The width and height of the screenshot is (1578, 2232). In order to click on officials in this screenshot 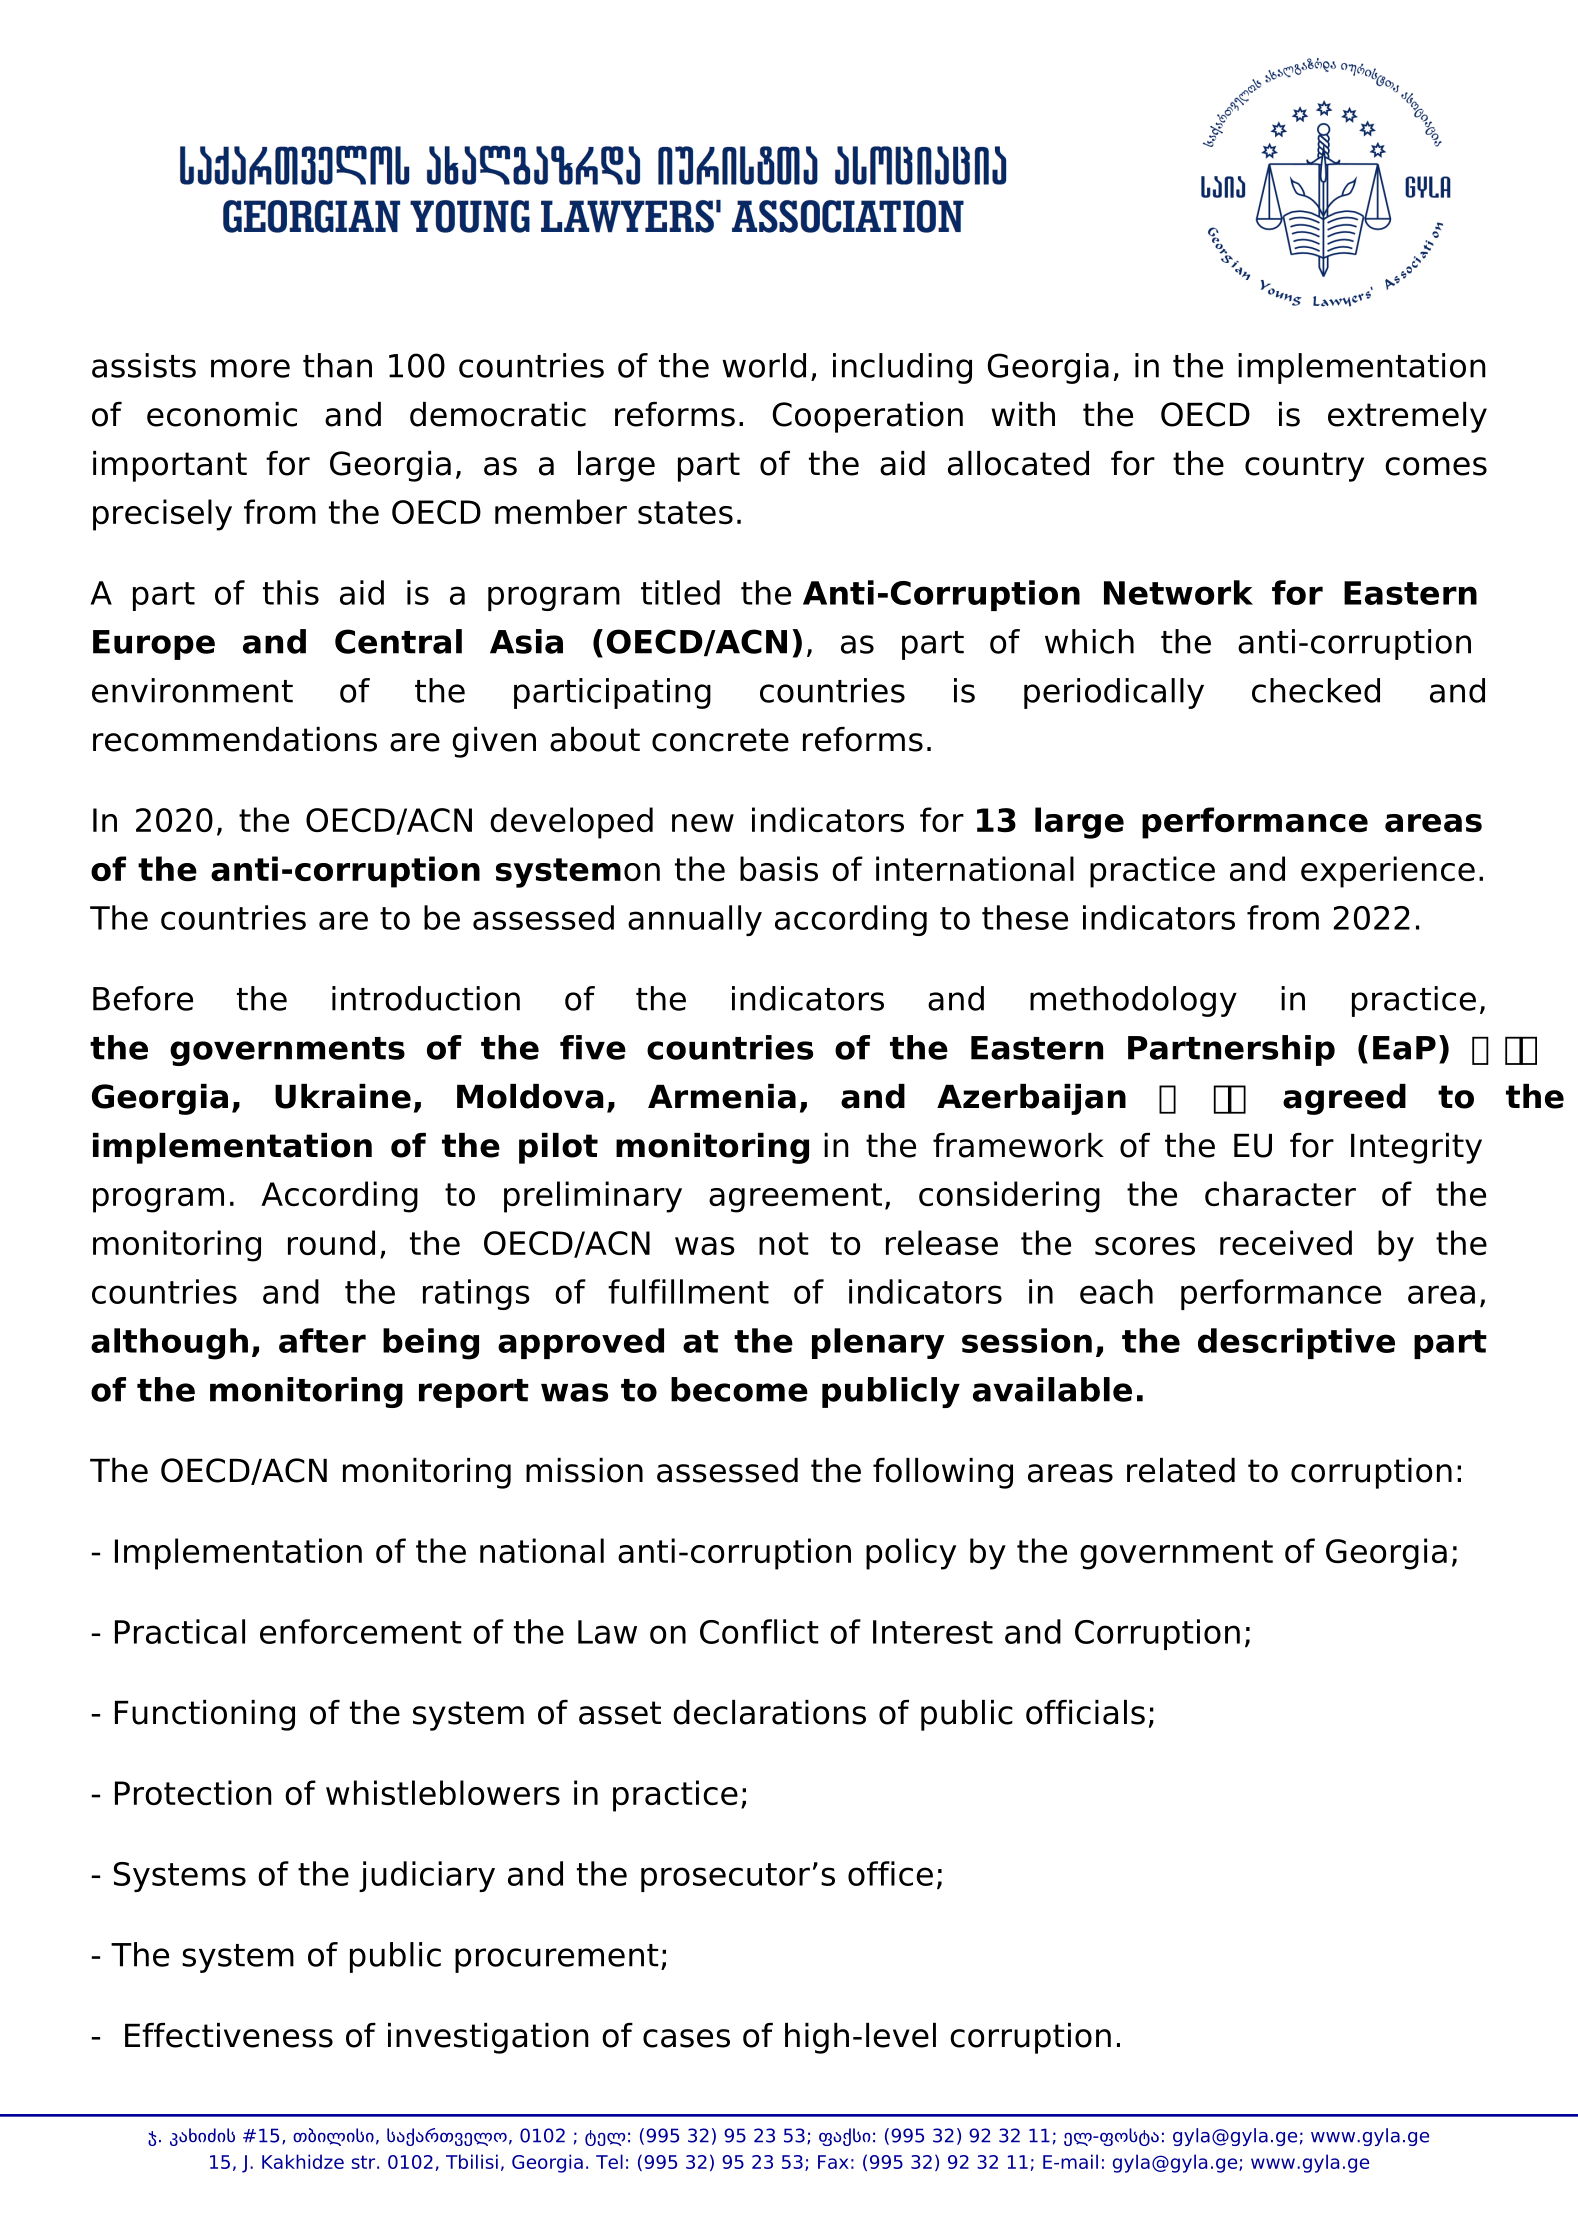, I will do `click(1085, 1712)`.
